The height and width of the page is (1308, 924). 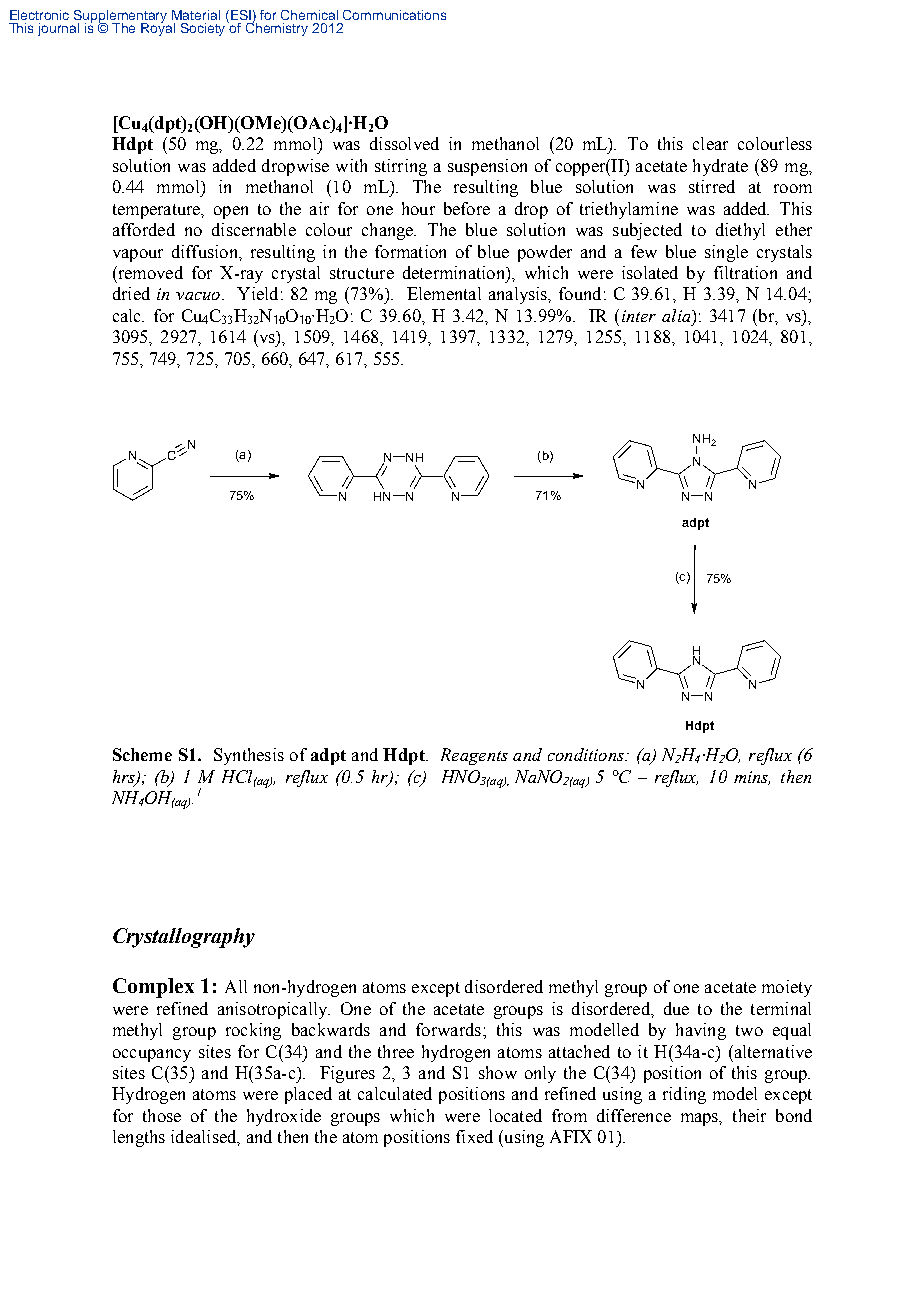 What do you see at coordinates (587, 754) in the page?
I see `conditions` at bounding box center [587, 754].
